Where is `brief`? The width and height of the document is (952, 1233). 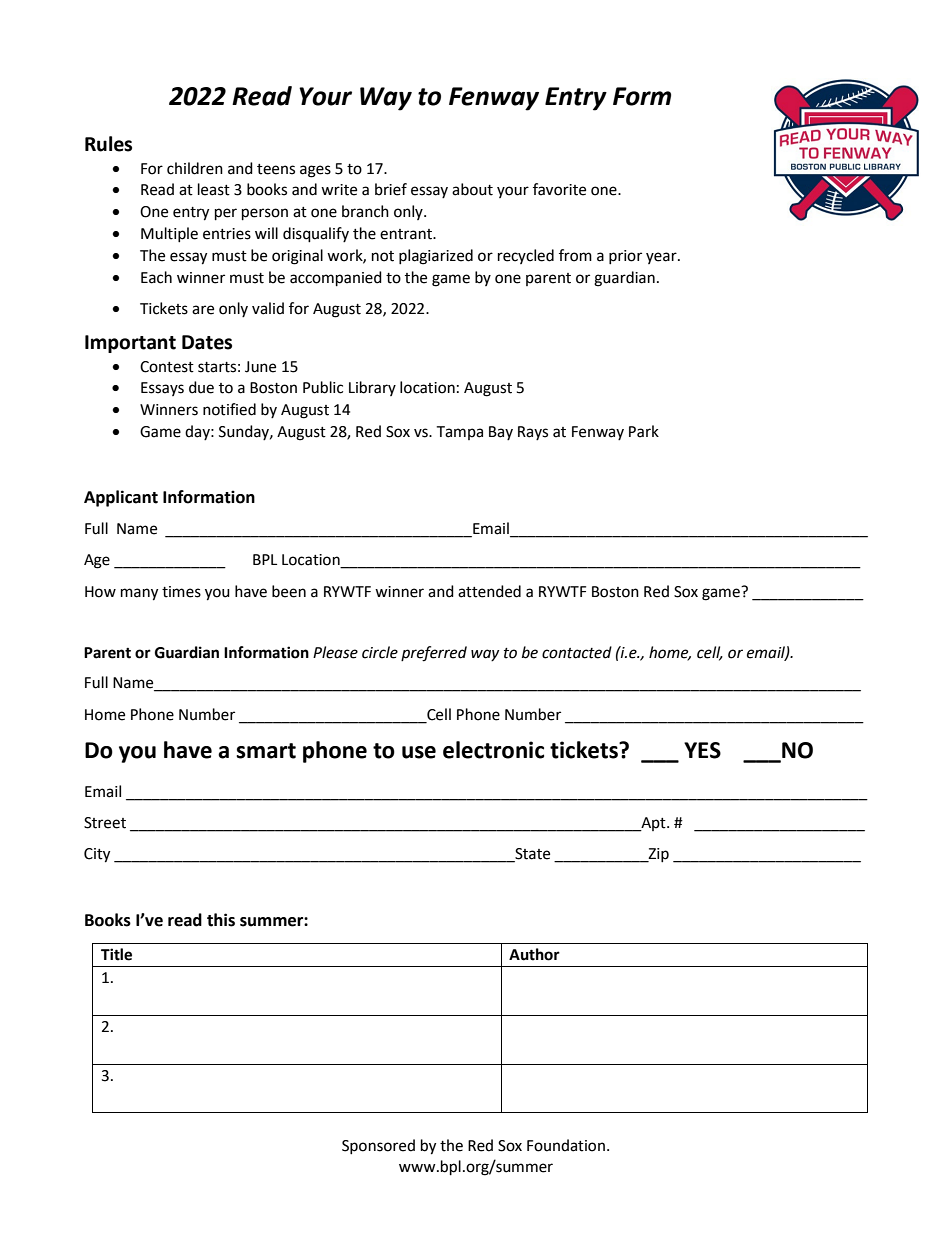 brief is located at coordinates (391, 189).
